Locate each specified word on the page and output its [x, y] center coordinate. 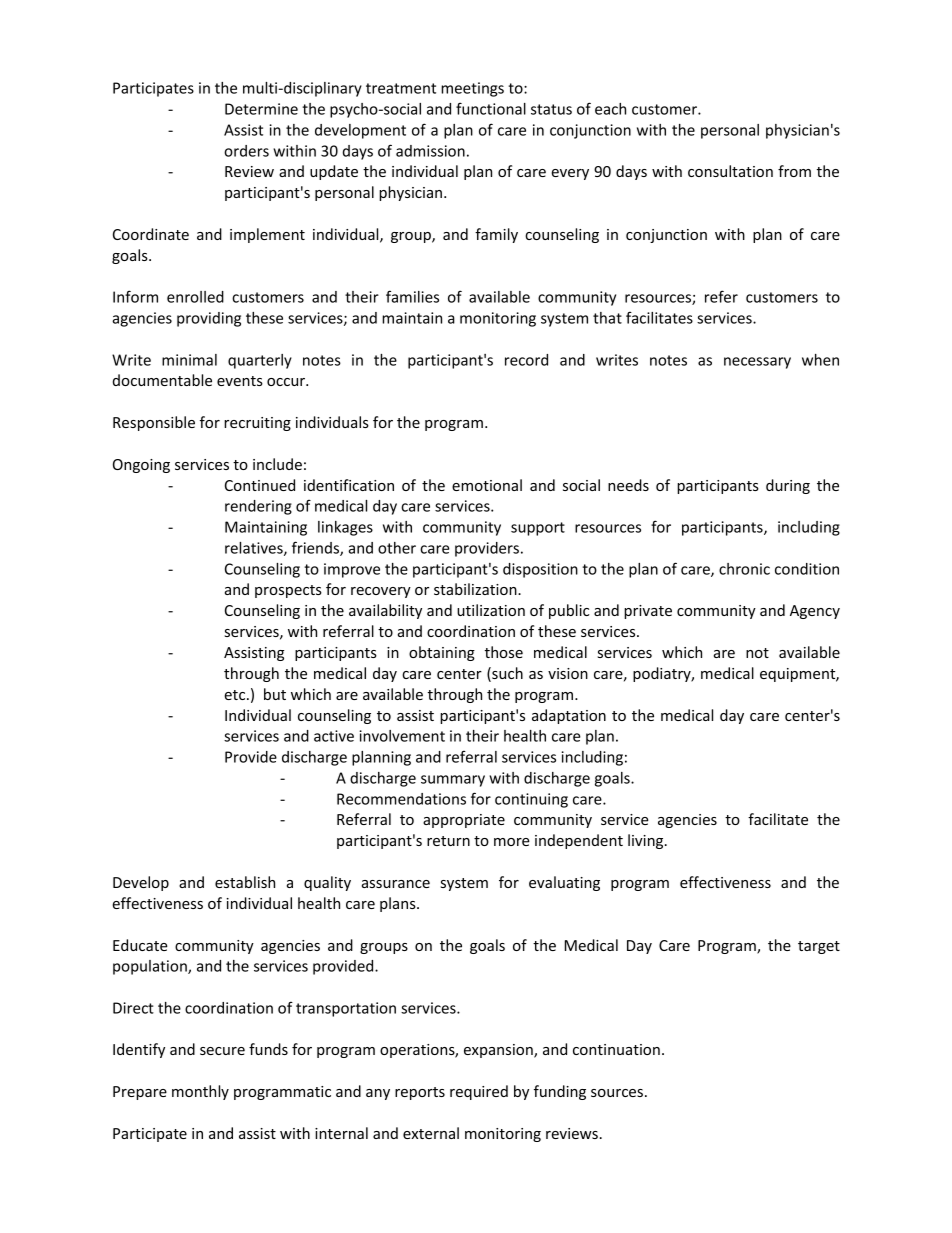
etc [236, 695]
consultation [730, 171]
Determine [261, 109]
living [647, 841]
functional [491, 108]
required [479, 1092]
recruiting [257, 424]
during [788, 486]
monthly [200, 1092]
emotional [487, 485]
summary [453, 781]
